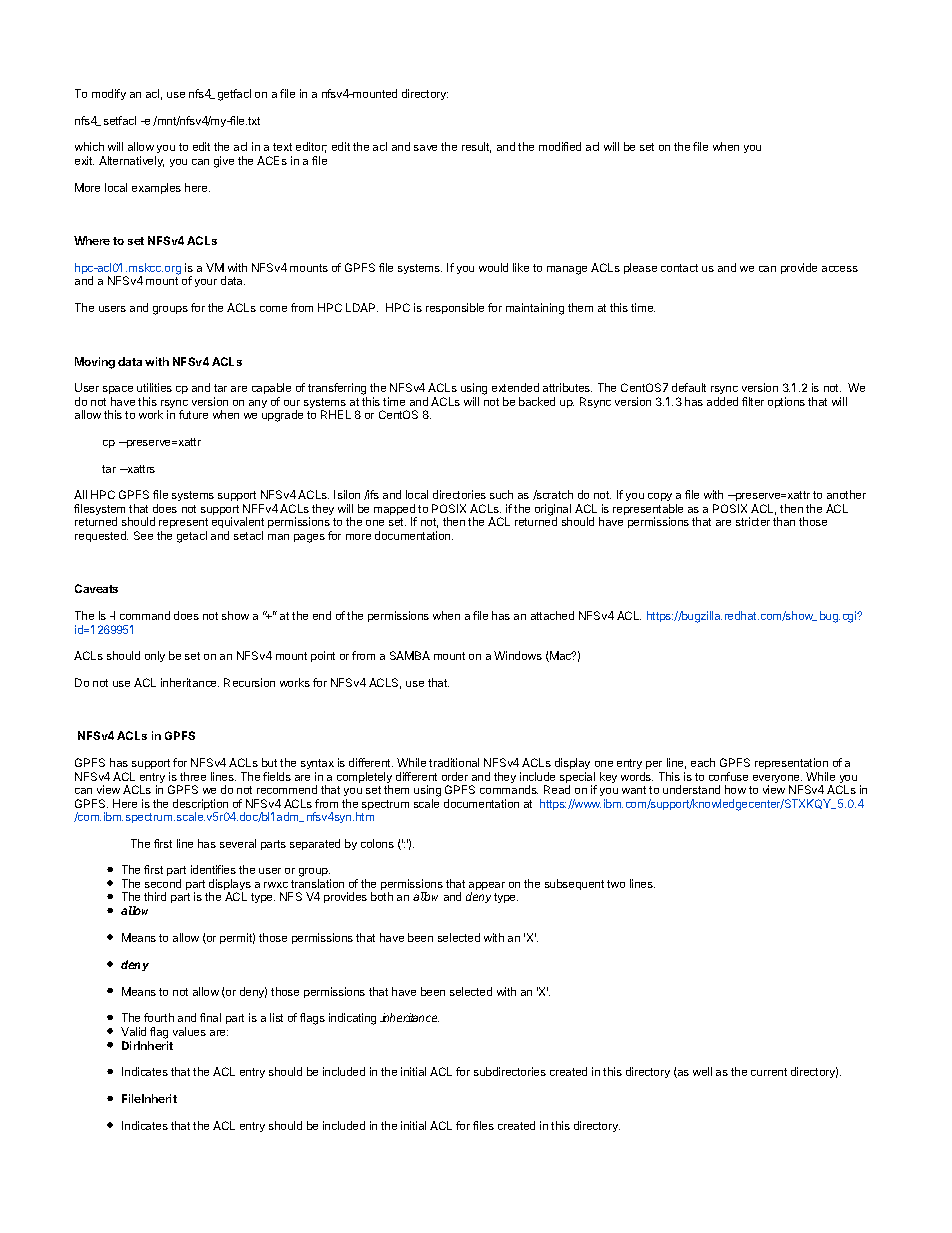  What do you see at coordinates (753, 401) in the screenshot?
I see `filter` at bounding box center [753, 401].
